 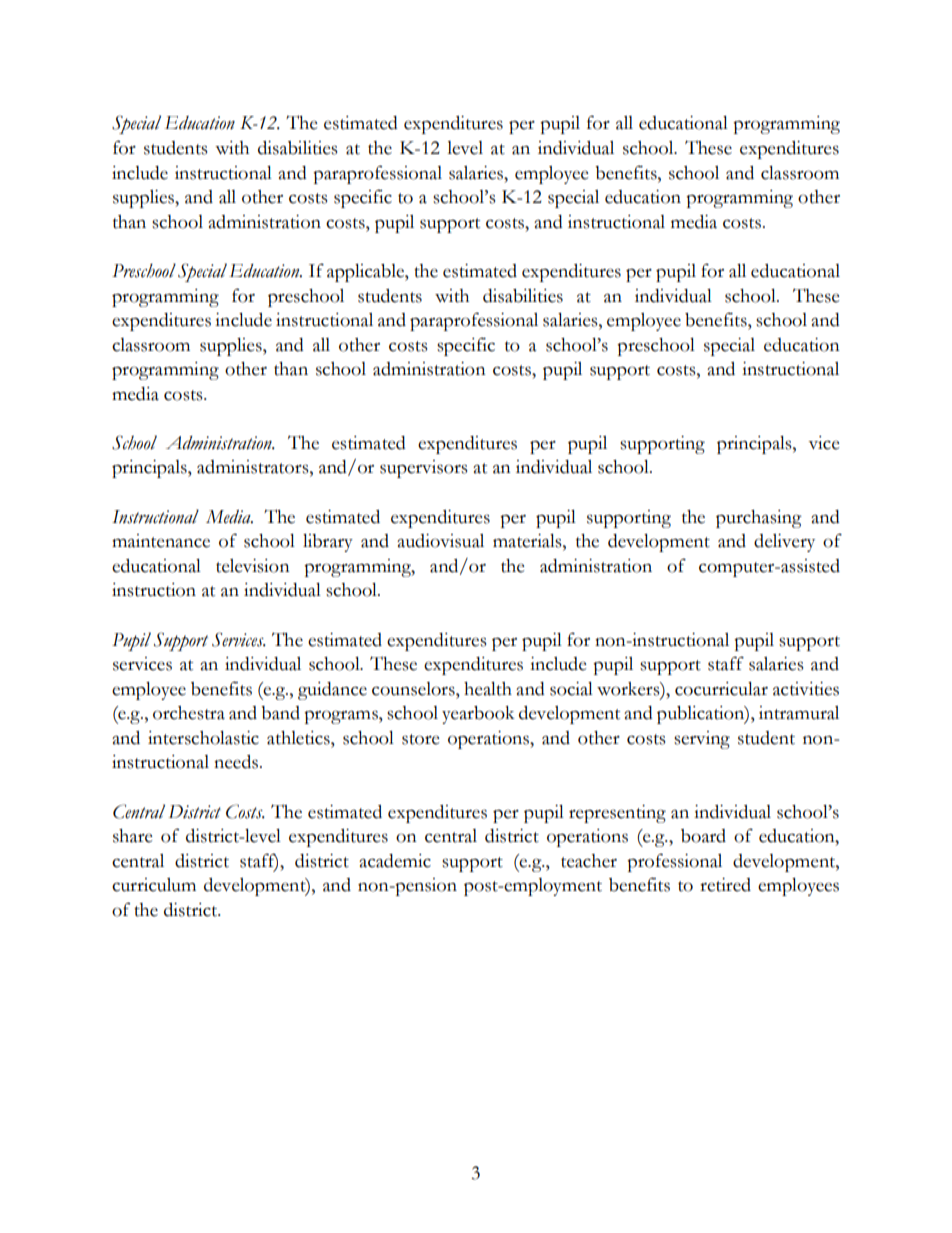 I want to click on television, so click(x=253, y=566).
